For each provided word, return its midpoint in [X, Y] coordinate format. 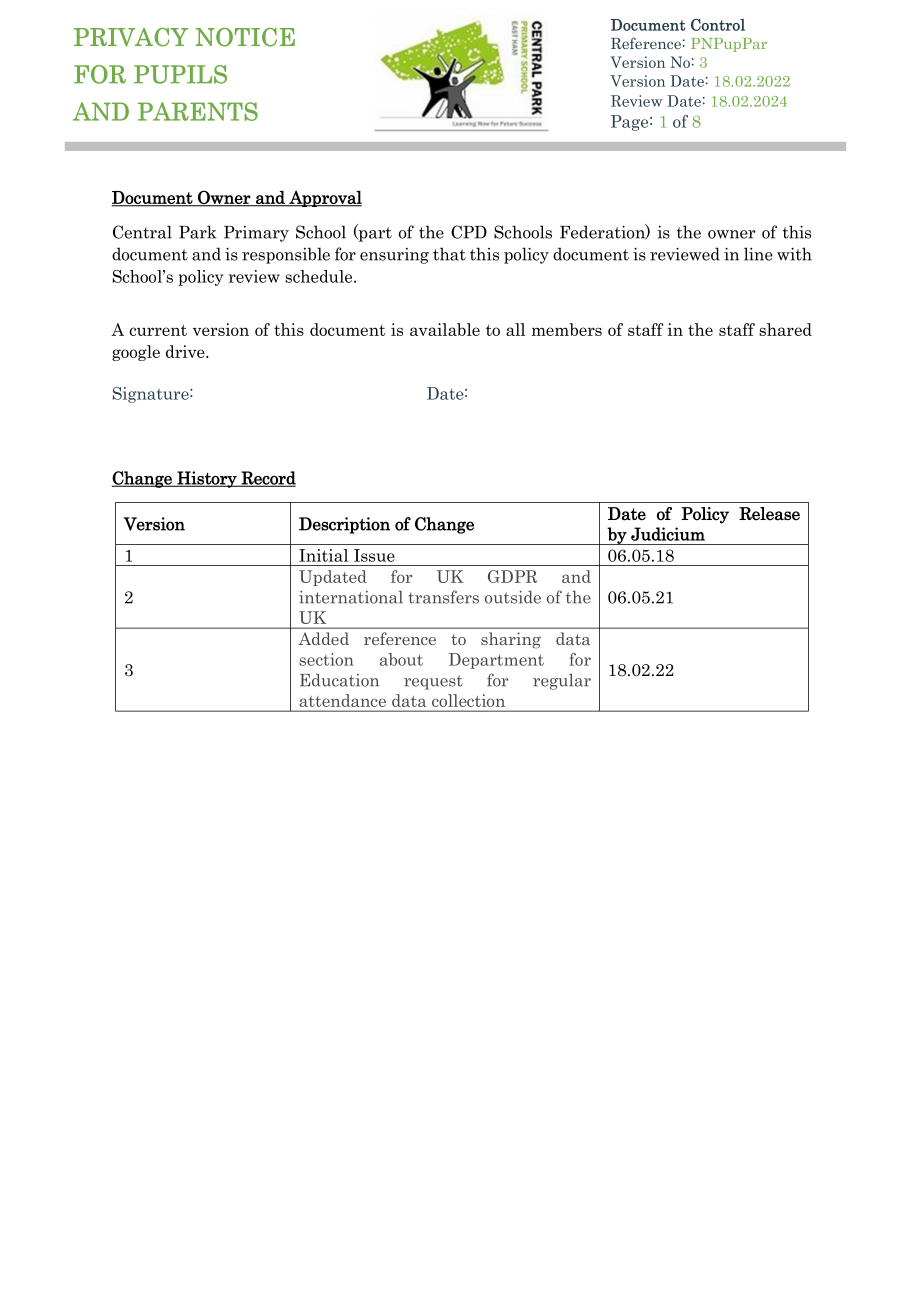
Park [198, 232]
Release [769, 514]
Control [718, 25]
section [327, 659]
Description [344, 525]
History [207, 479]
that [449, 254]
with [794, 254]
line [758, 254]
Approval [324, 199]
